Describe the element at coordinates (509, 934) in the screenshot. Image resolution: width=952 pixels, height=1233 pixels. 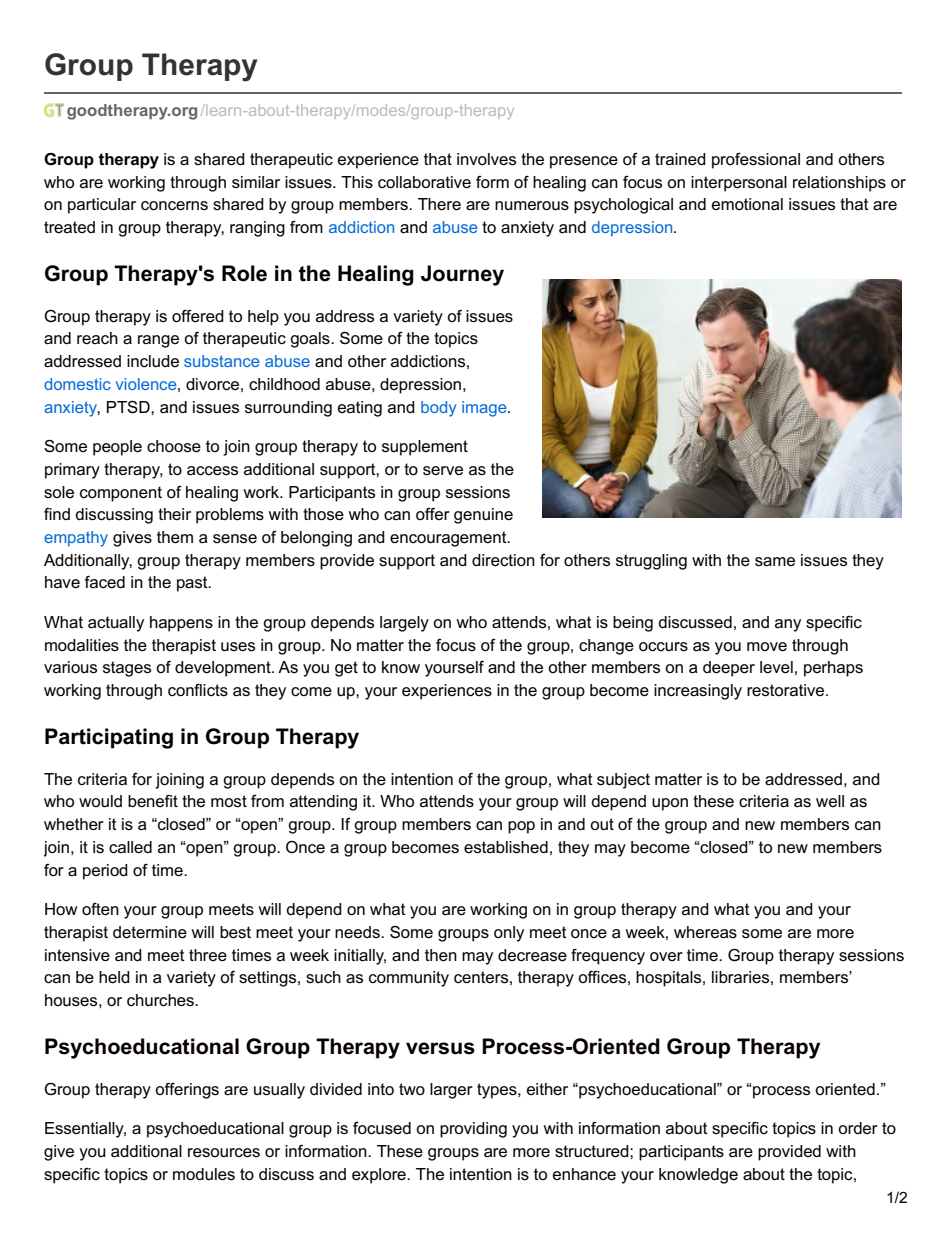
I see `only` at that location.
